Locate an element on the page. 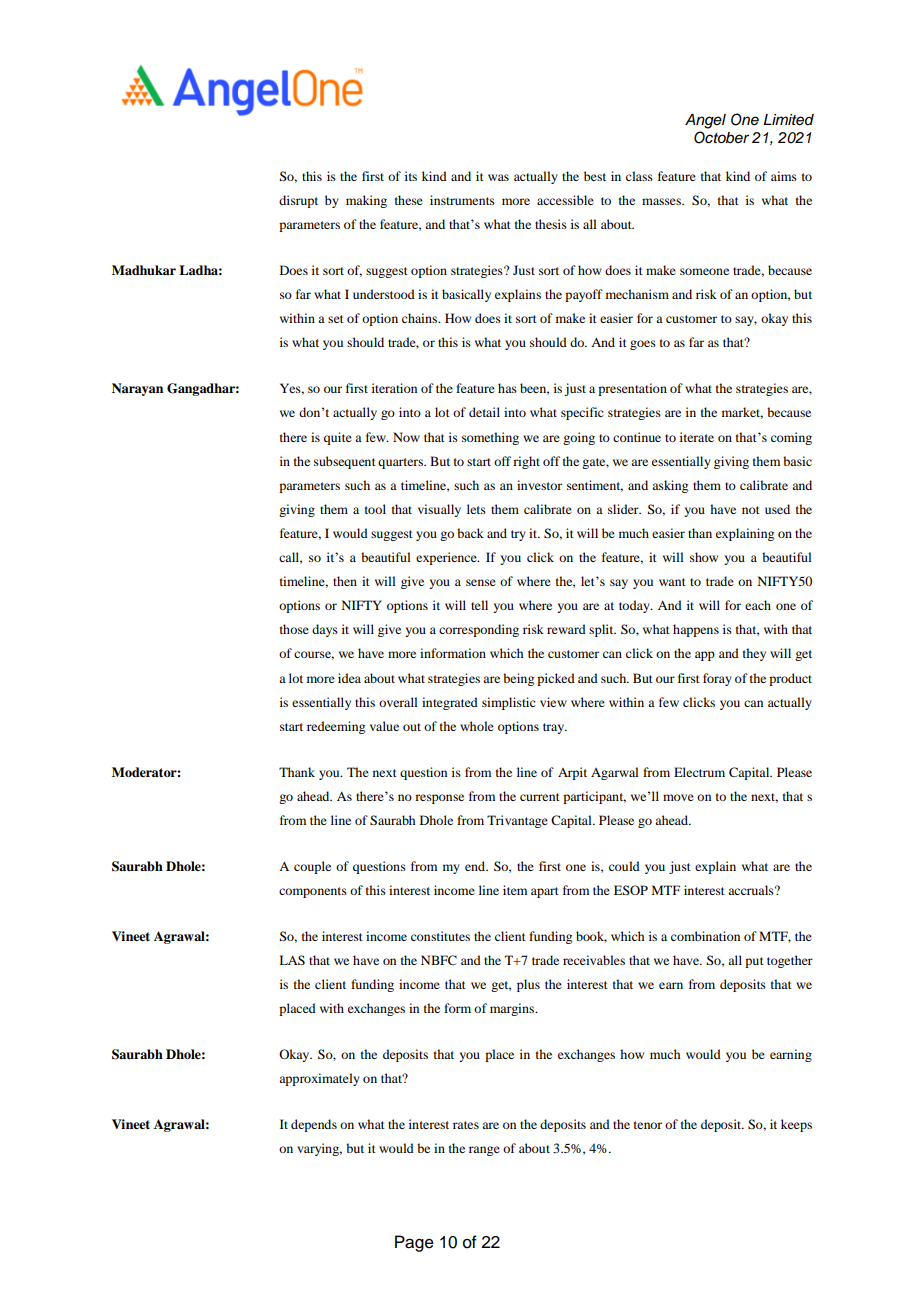 The image size is (924, 1307). not is located at coordinates (751, 510).
